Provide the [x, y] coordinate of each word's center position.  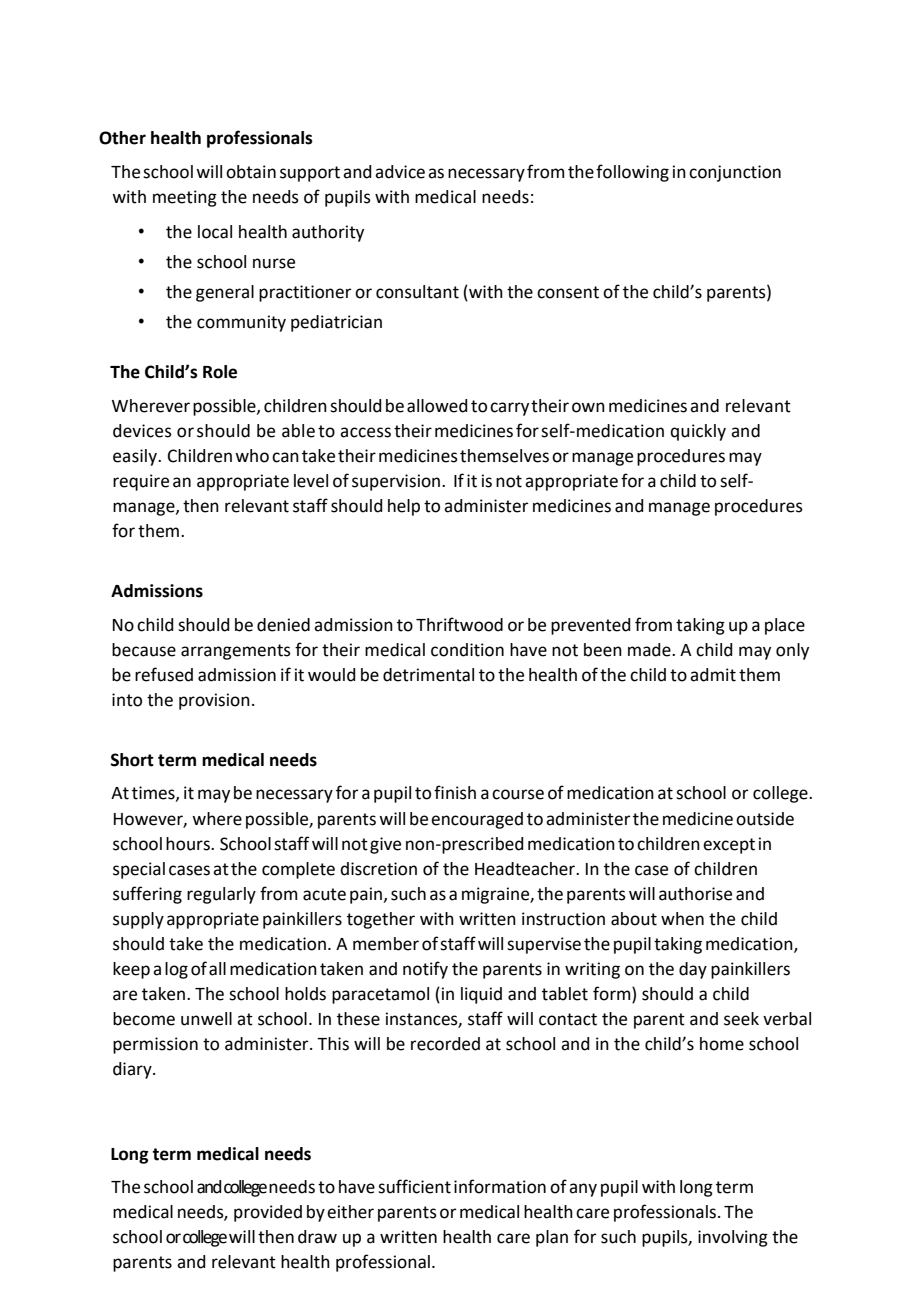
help [404, 507]
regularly [221, 895]
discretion [378, 869]
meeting [185, 198]
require [141, 482]
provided [268, 1213]
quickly [698, 432]
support [310, 174]
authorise [695, 894]
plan [552, 1238]
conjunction [735, 173]
